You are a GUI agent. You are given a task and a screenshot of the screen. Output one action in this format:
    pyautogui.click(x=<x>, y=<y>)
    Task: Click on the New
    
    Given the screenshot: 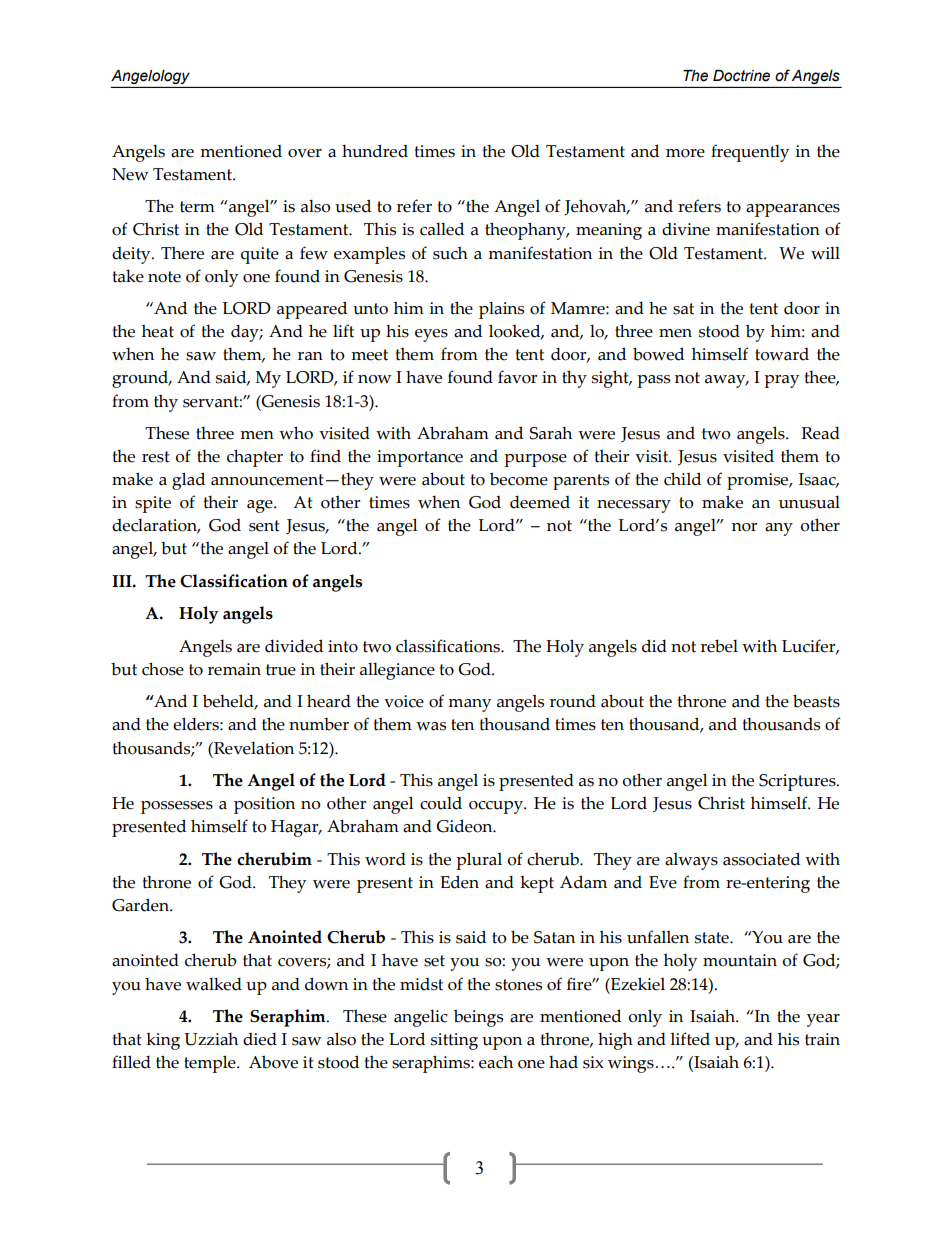 What is the action you would take?
    pyautogui.click(x=130, y=174)
